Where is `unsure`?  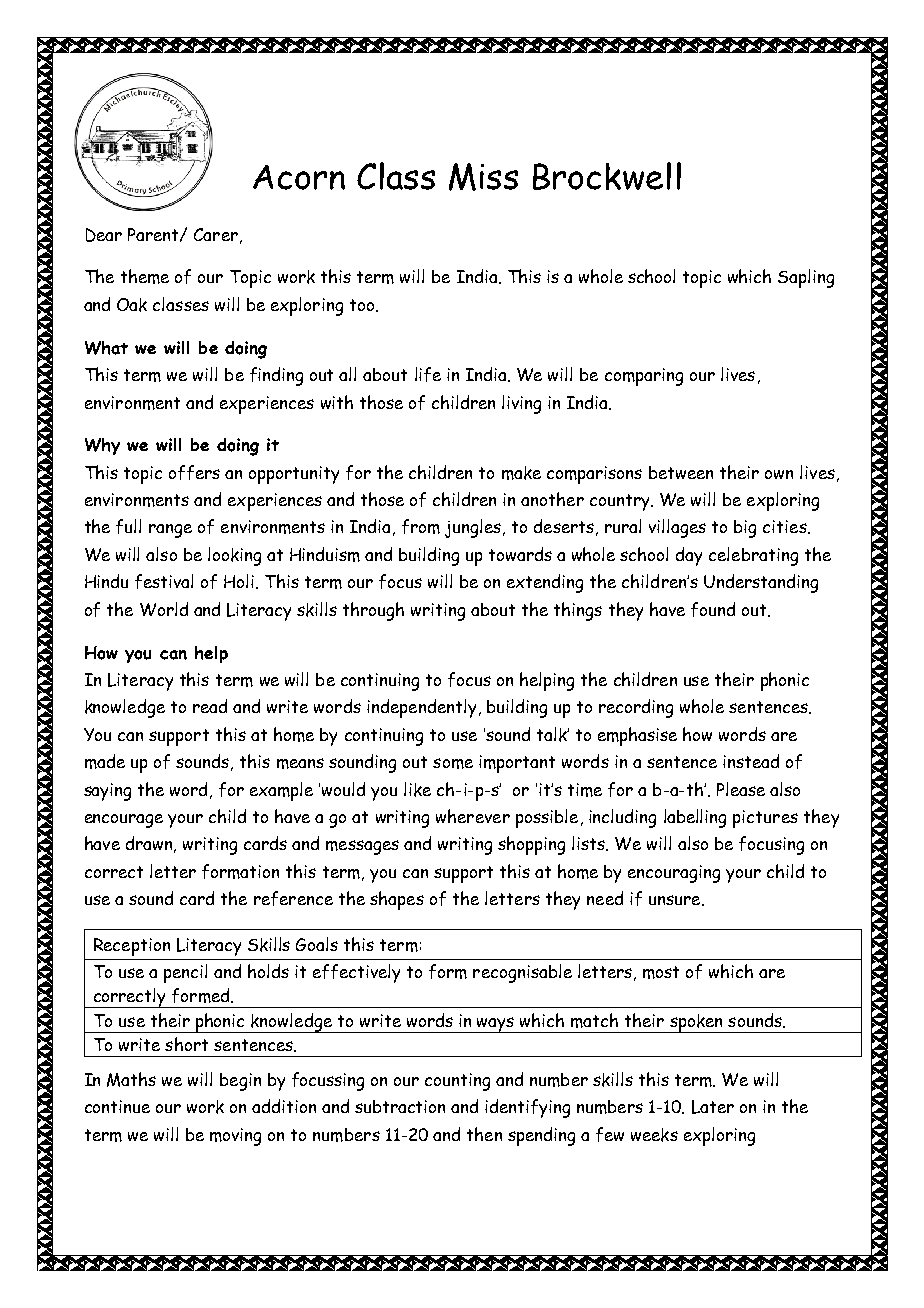
unsure is located at coordinates (676, 900).
